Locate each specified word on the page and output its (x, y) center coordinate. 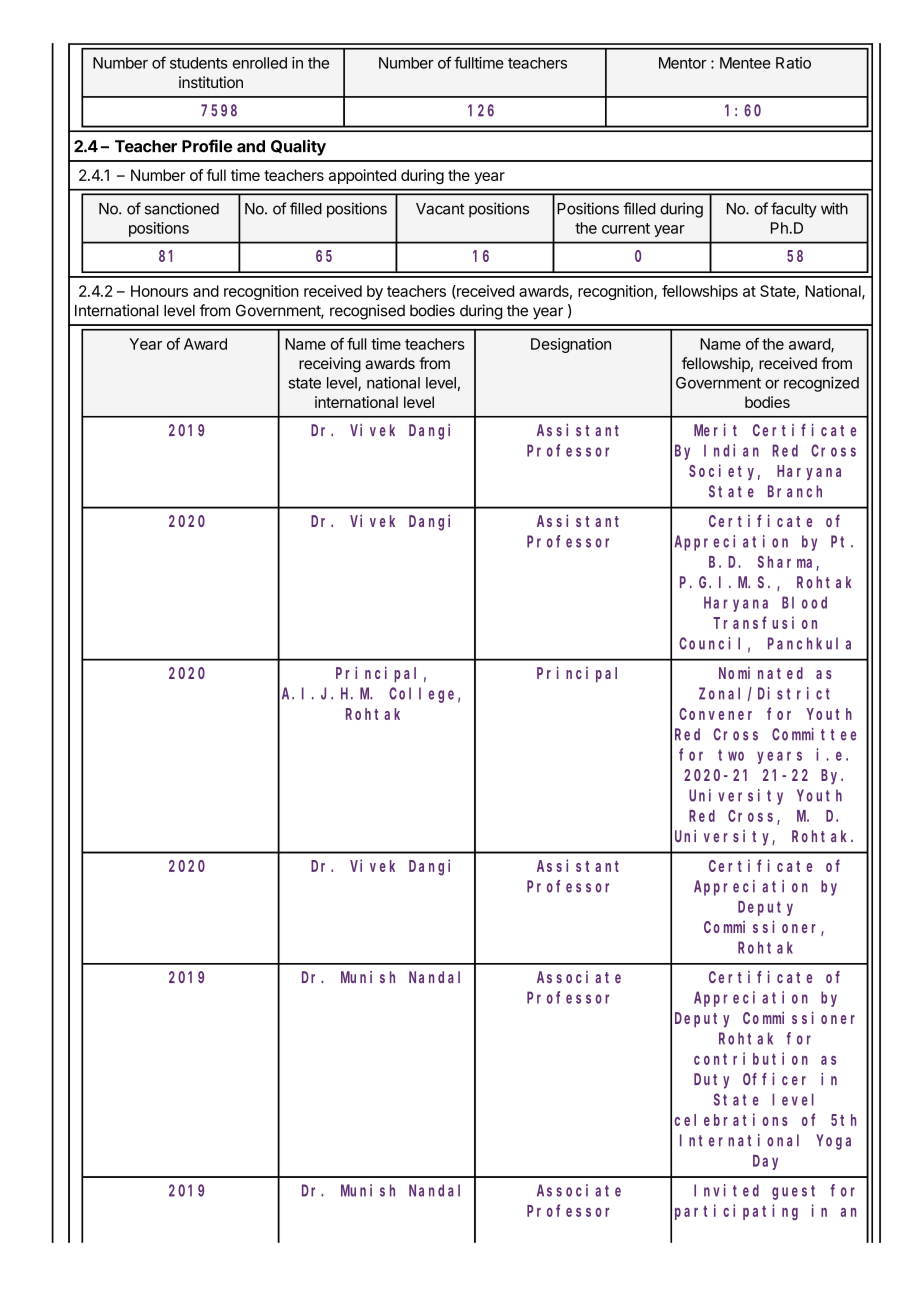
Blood (804, 602)
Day (765, 1162)
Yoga (833, 1142)
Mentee (745, 63)
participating (736, 1212)
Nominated (761, 673)
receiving (330, 365)
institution (211, 82)
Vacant (440, 209)
